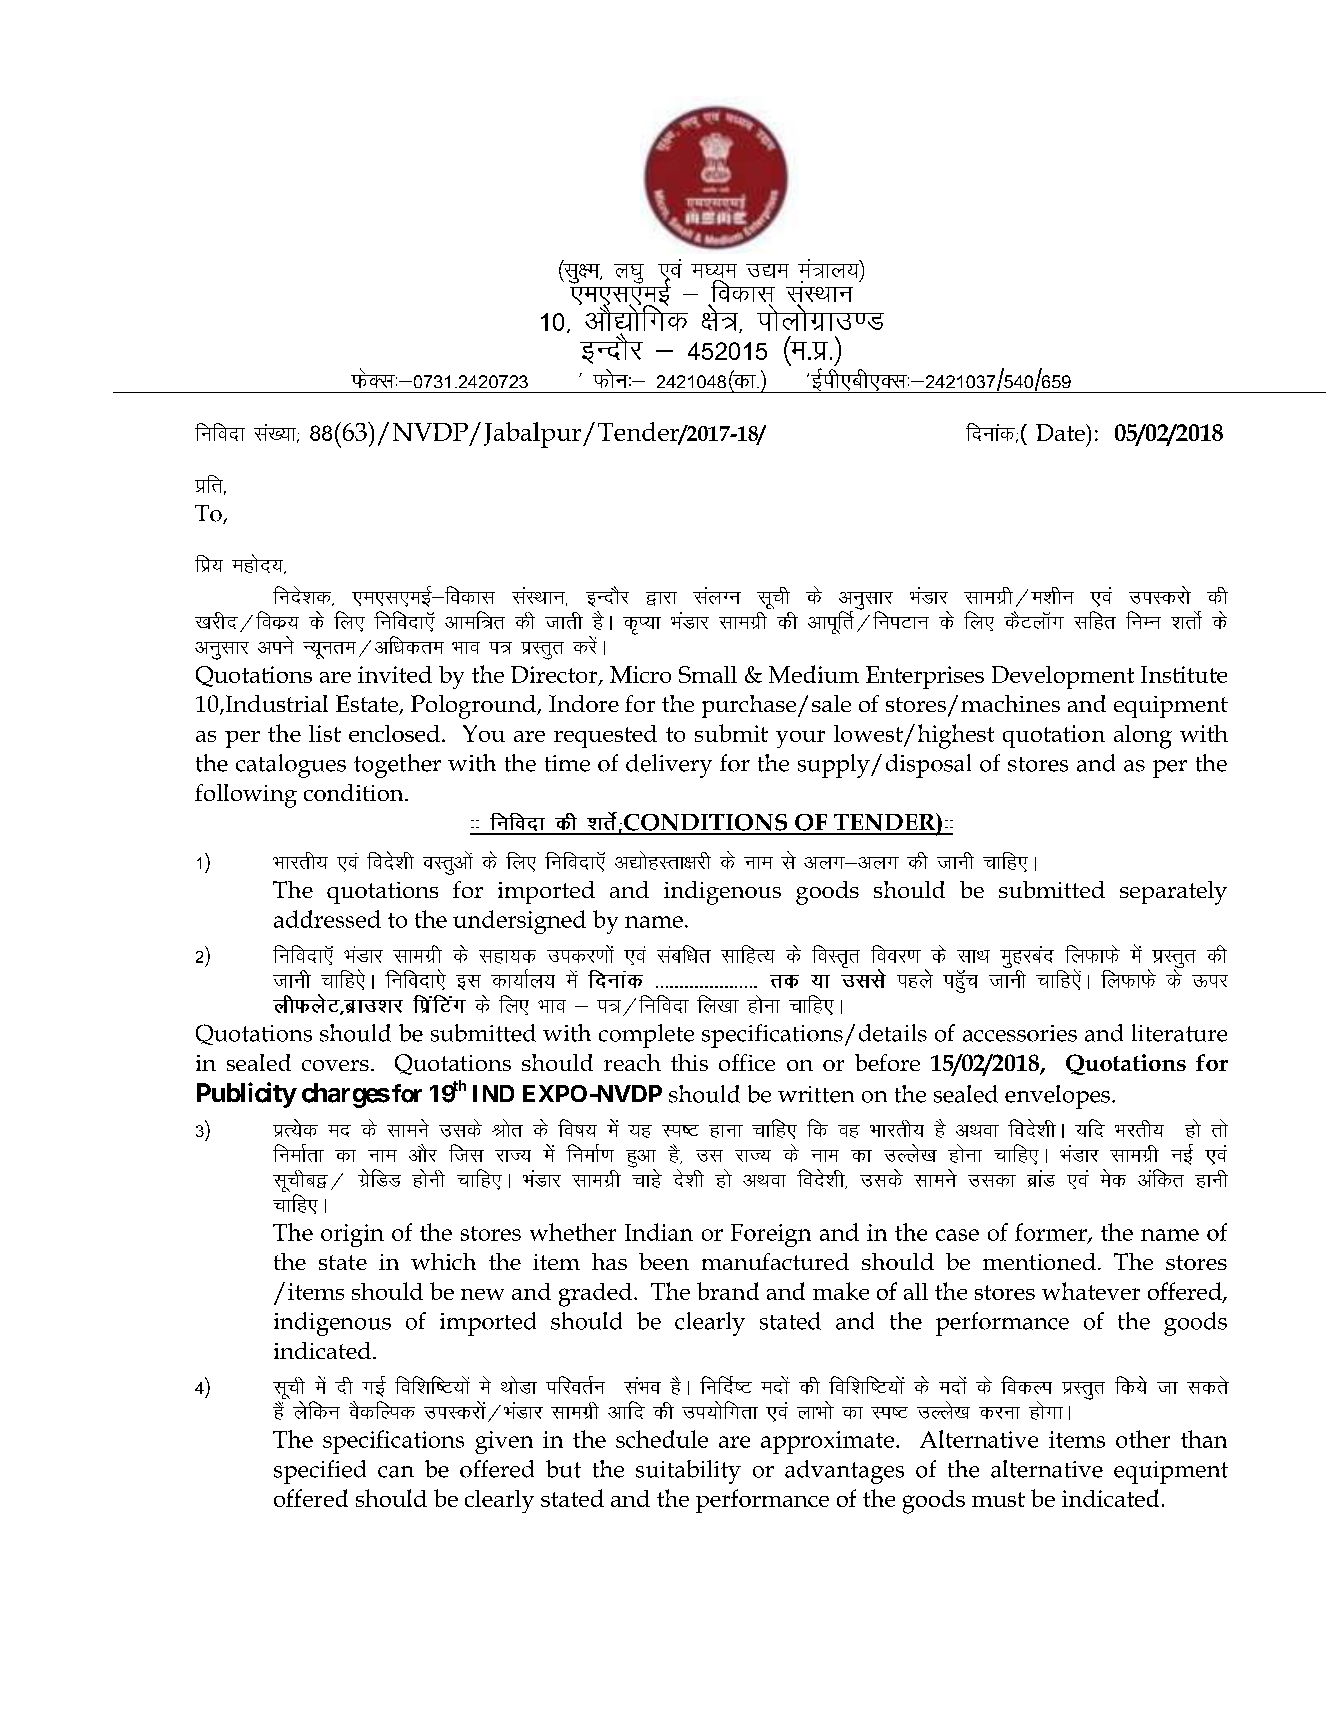 The height and width of the image is (1715, 1326). I want to click on specified, so click(320, 1472).
